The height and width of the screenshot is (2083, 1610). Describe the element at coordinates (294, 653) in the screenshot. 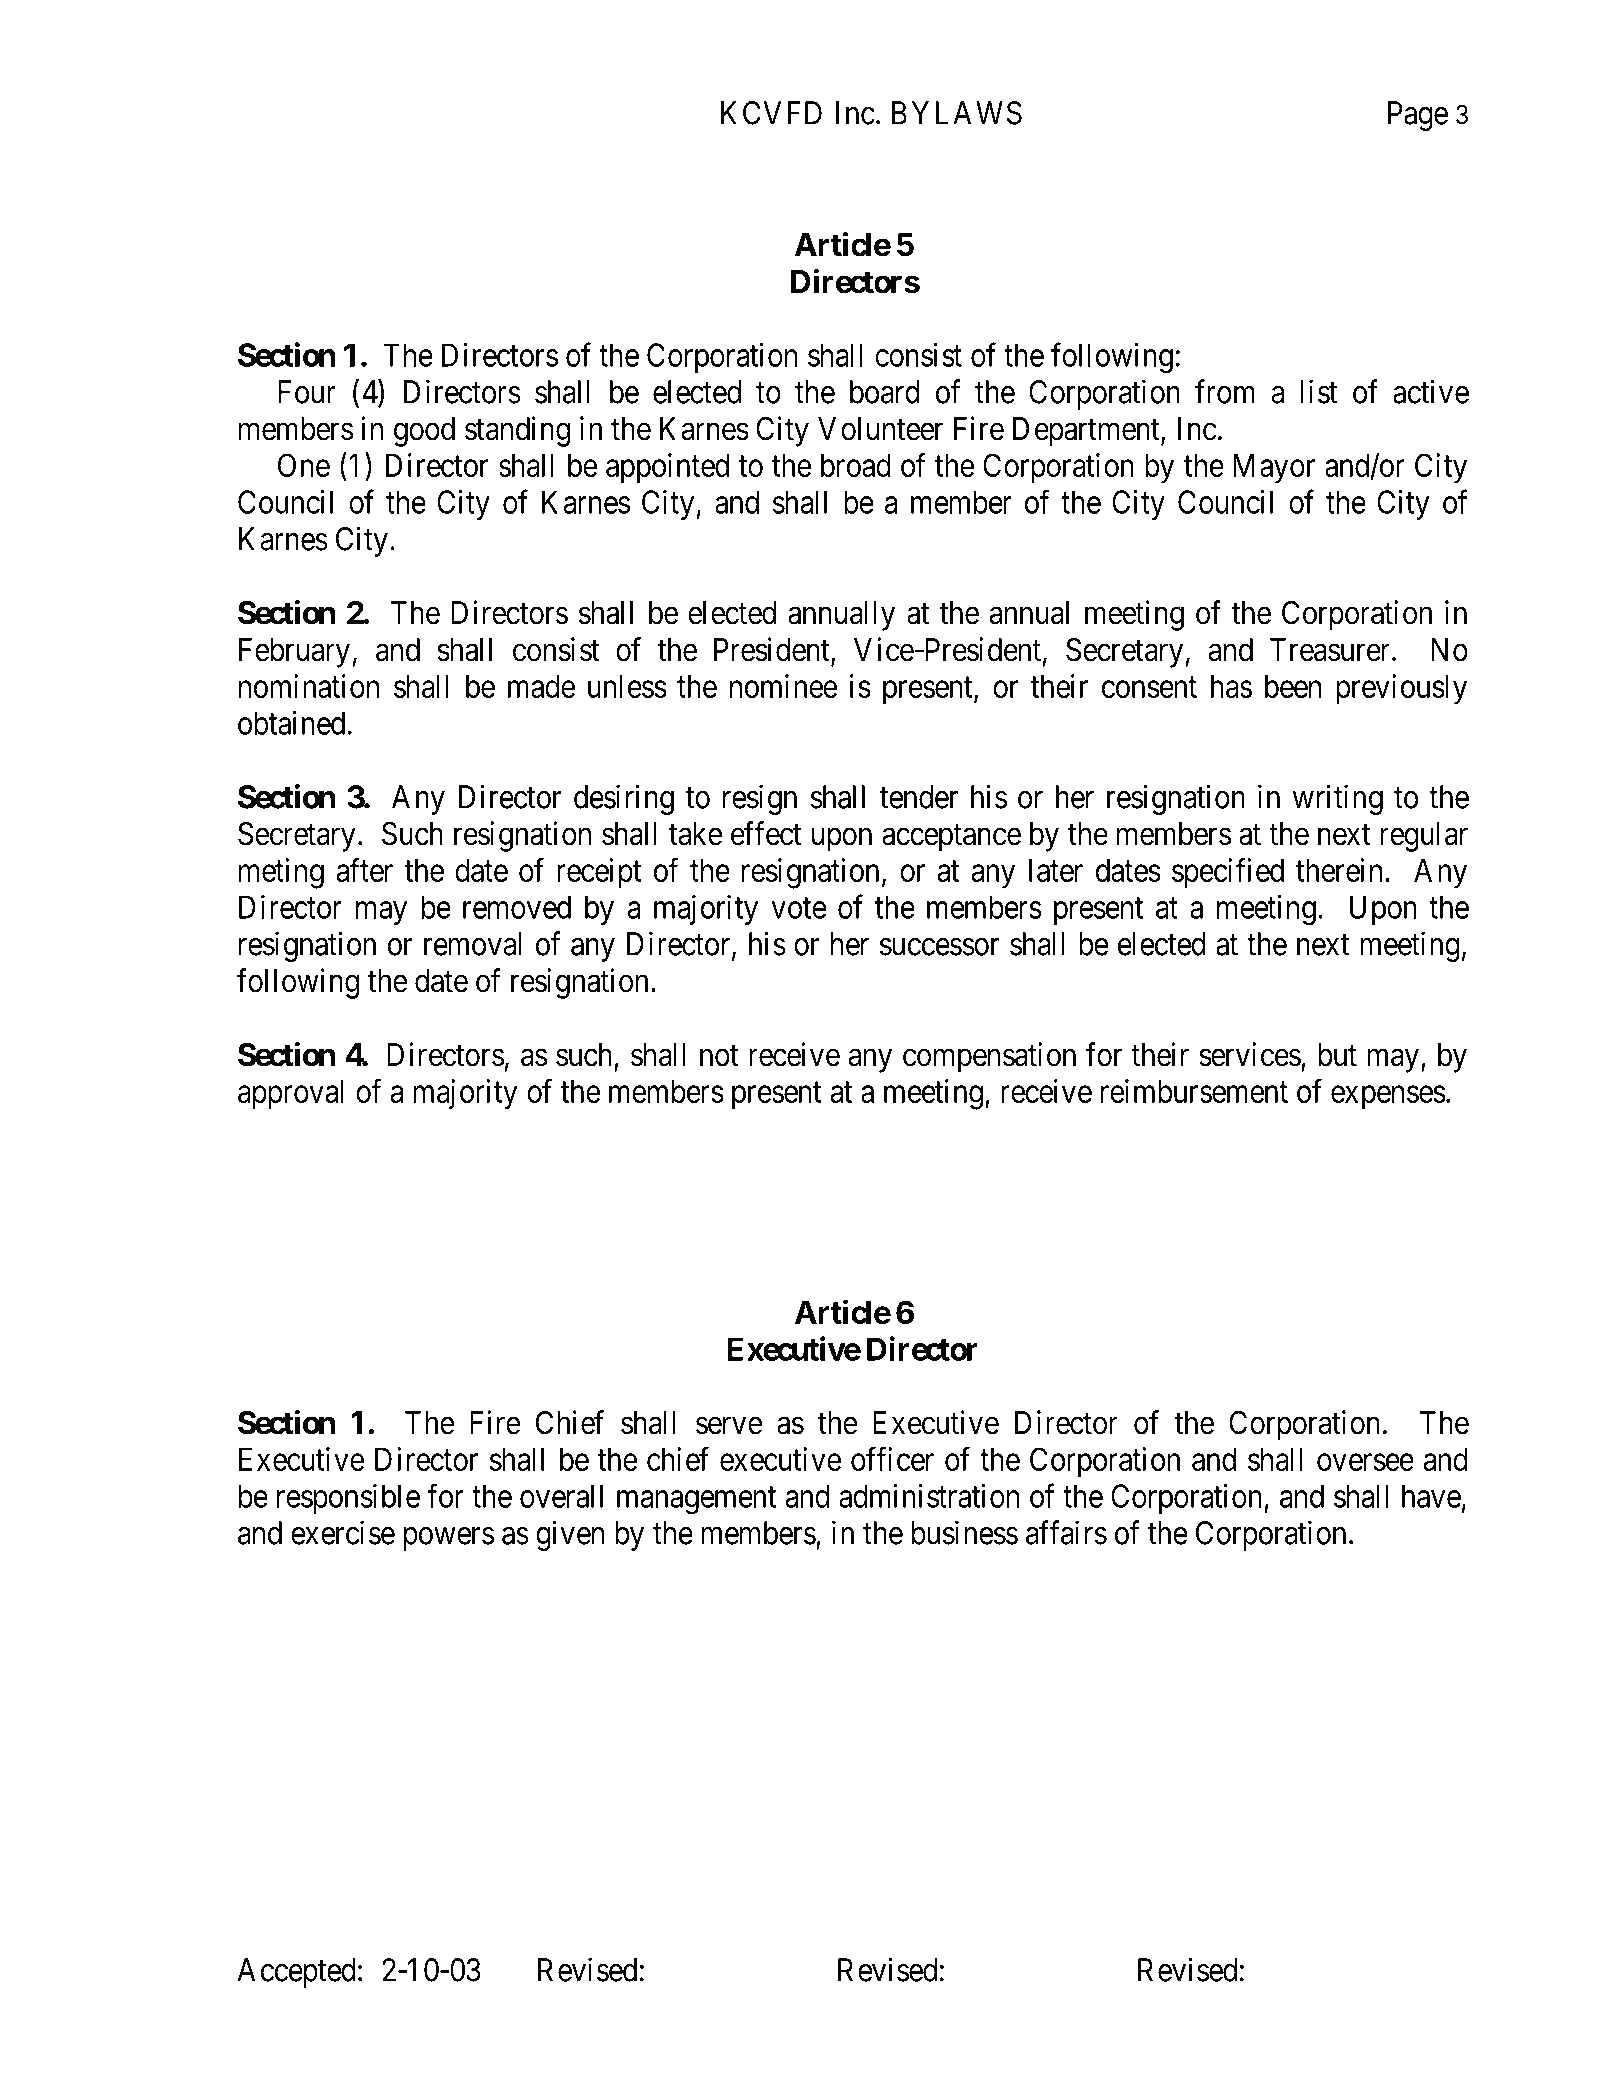

I see `February` at that location.
